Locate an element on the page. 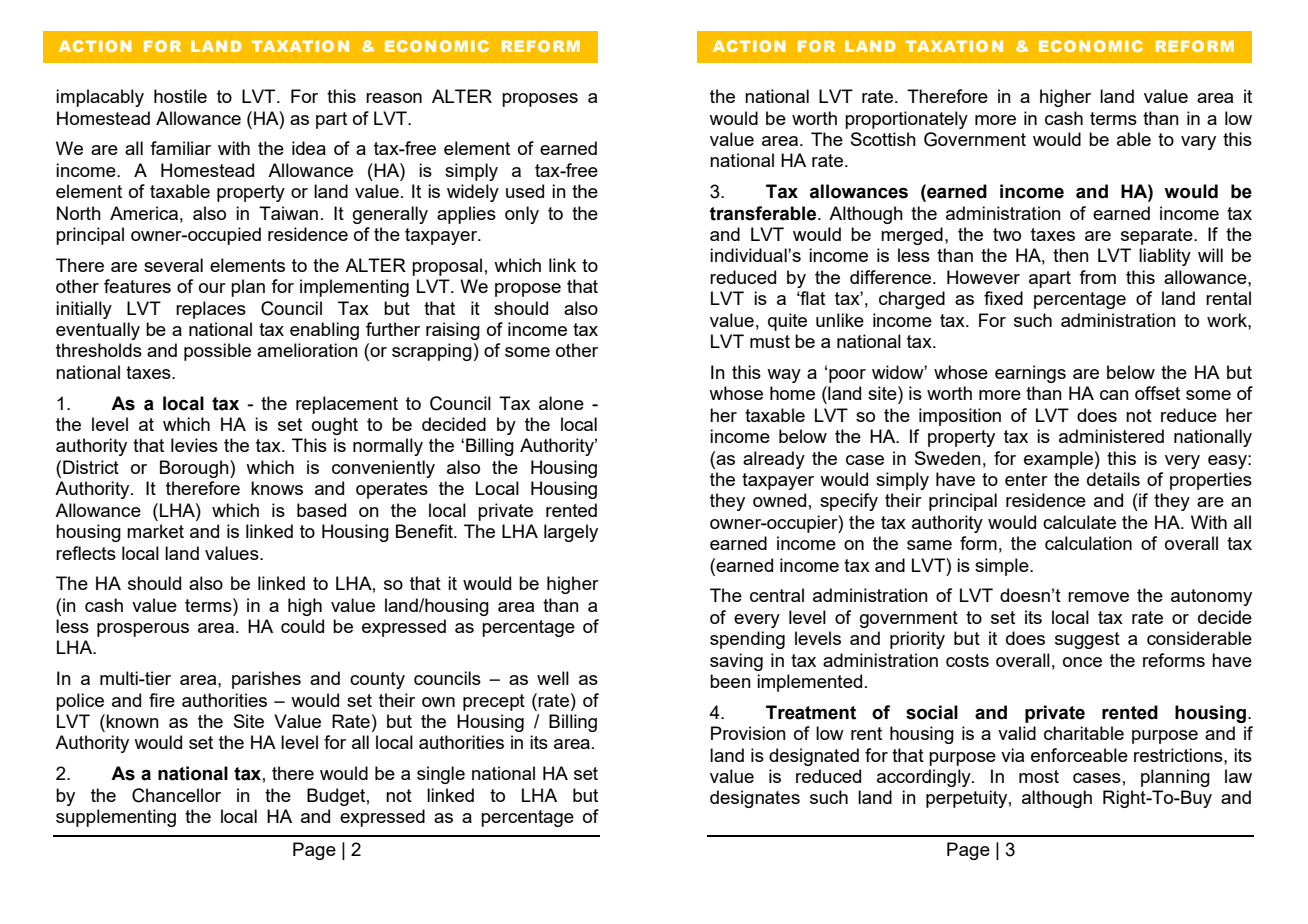 The height and width of the page is (924, 1308). already is located at coordinates (774, 460).
